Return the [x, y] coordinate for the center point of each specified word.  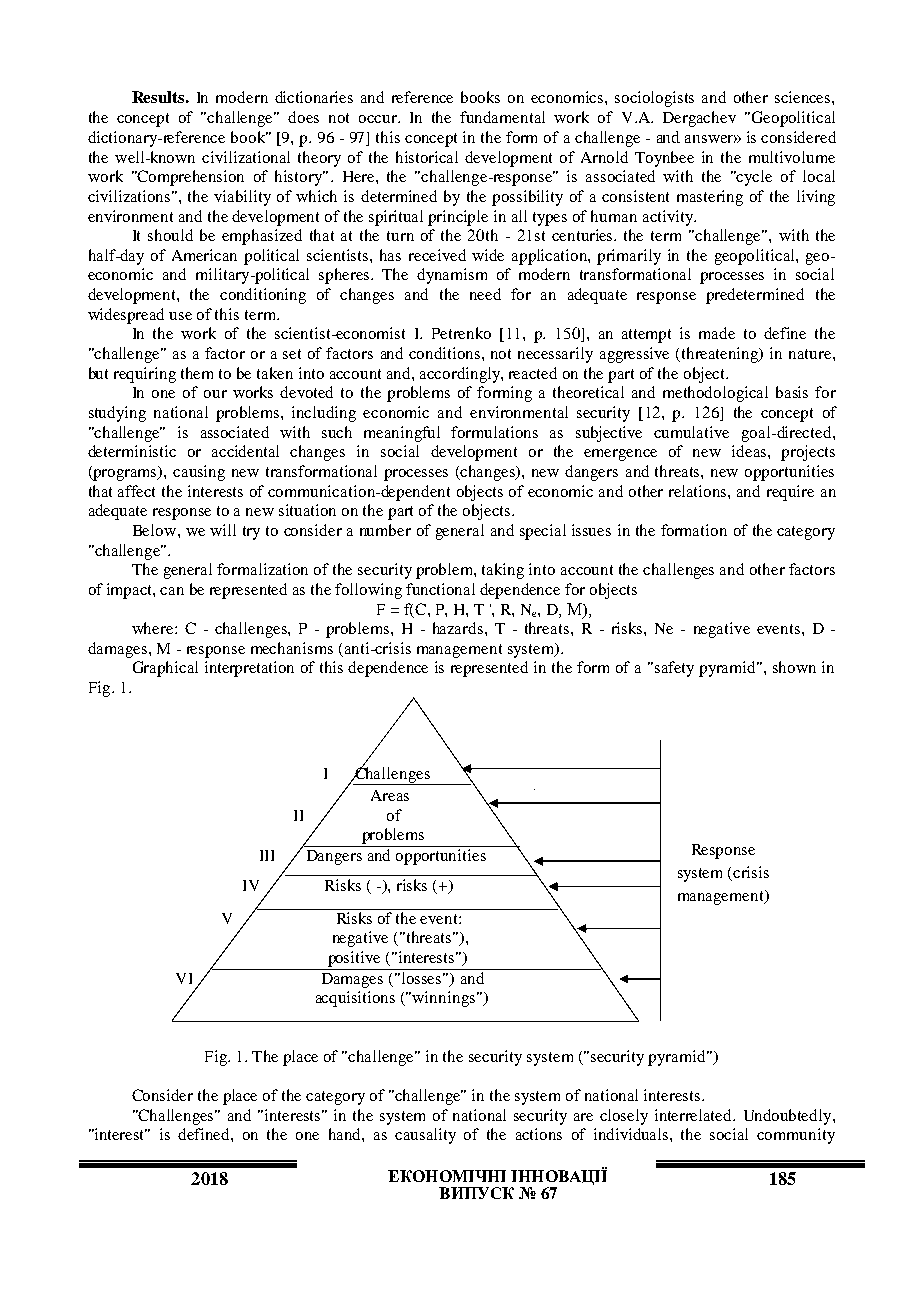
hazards [459, 628]
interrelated [694, 1115]
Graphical [165, 669]
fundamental [502, 117]
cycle [753, 178]
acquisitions [355, 999]
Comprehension [190, 178]
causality [425, 1136]
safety [674, 669]
